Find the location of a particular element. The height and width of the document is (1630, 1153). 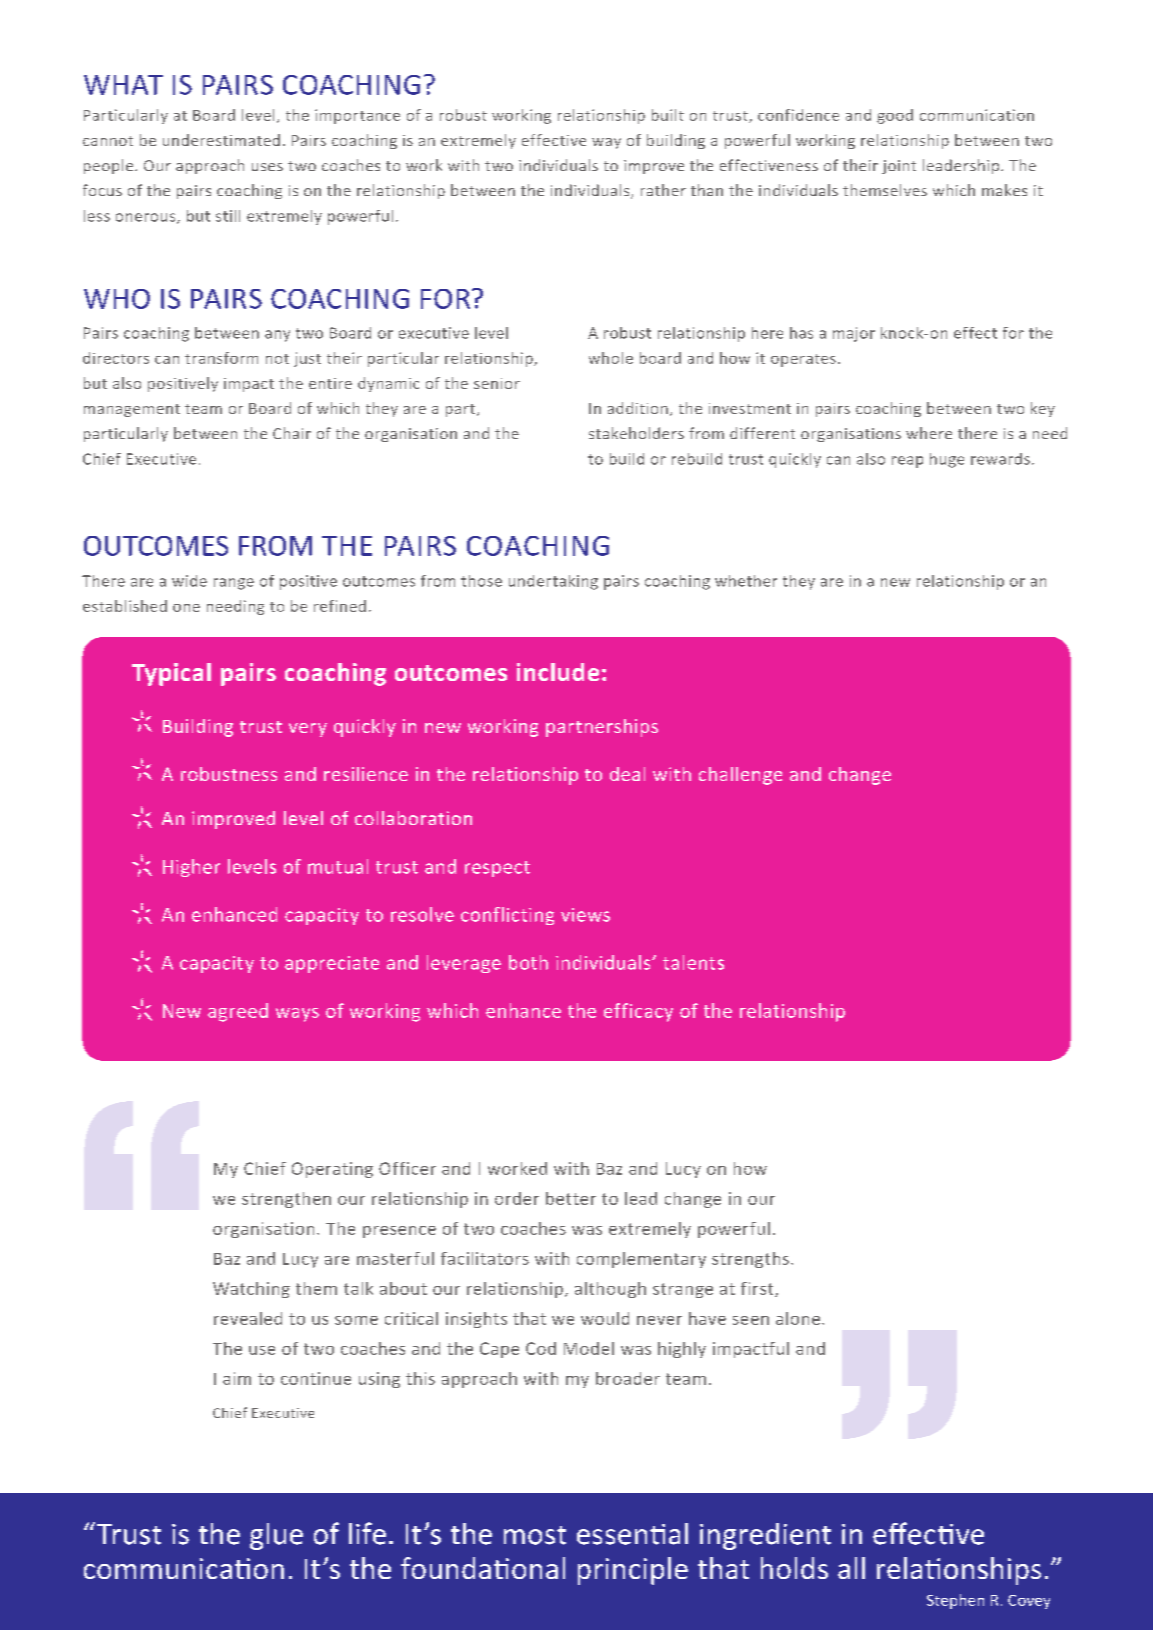

challenge is located at coordinates (740, 776).
